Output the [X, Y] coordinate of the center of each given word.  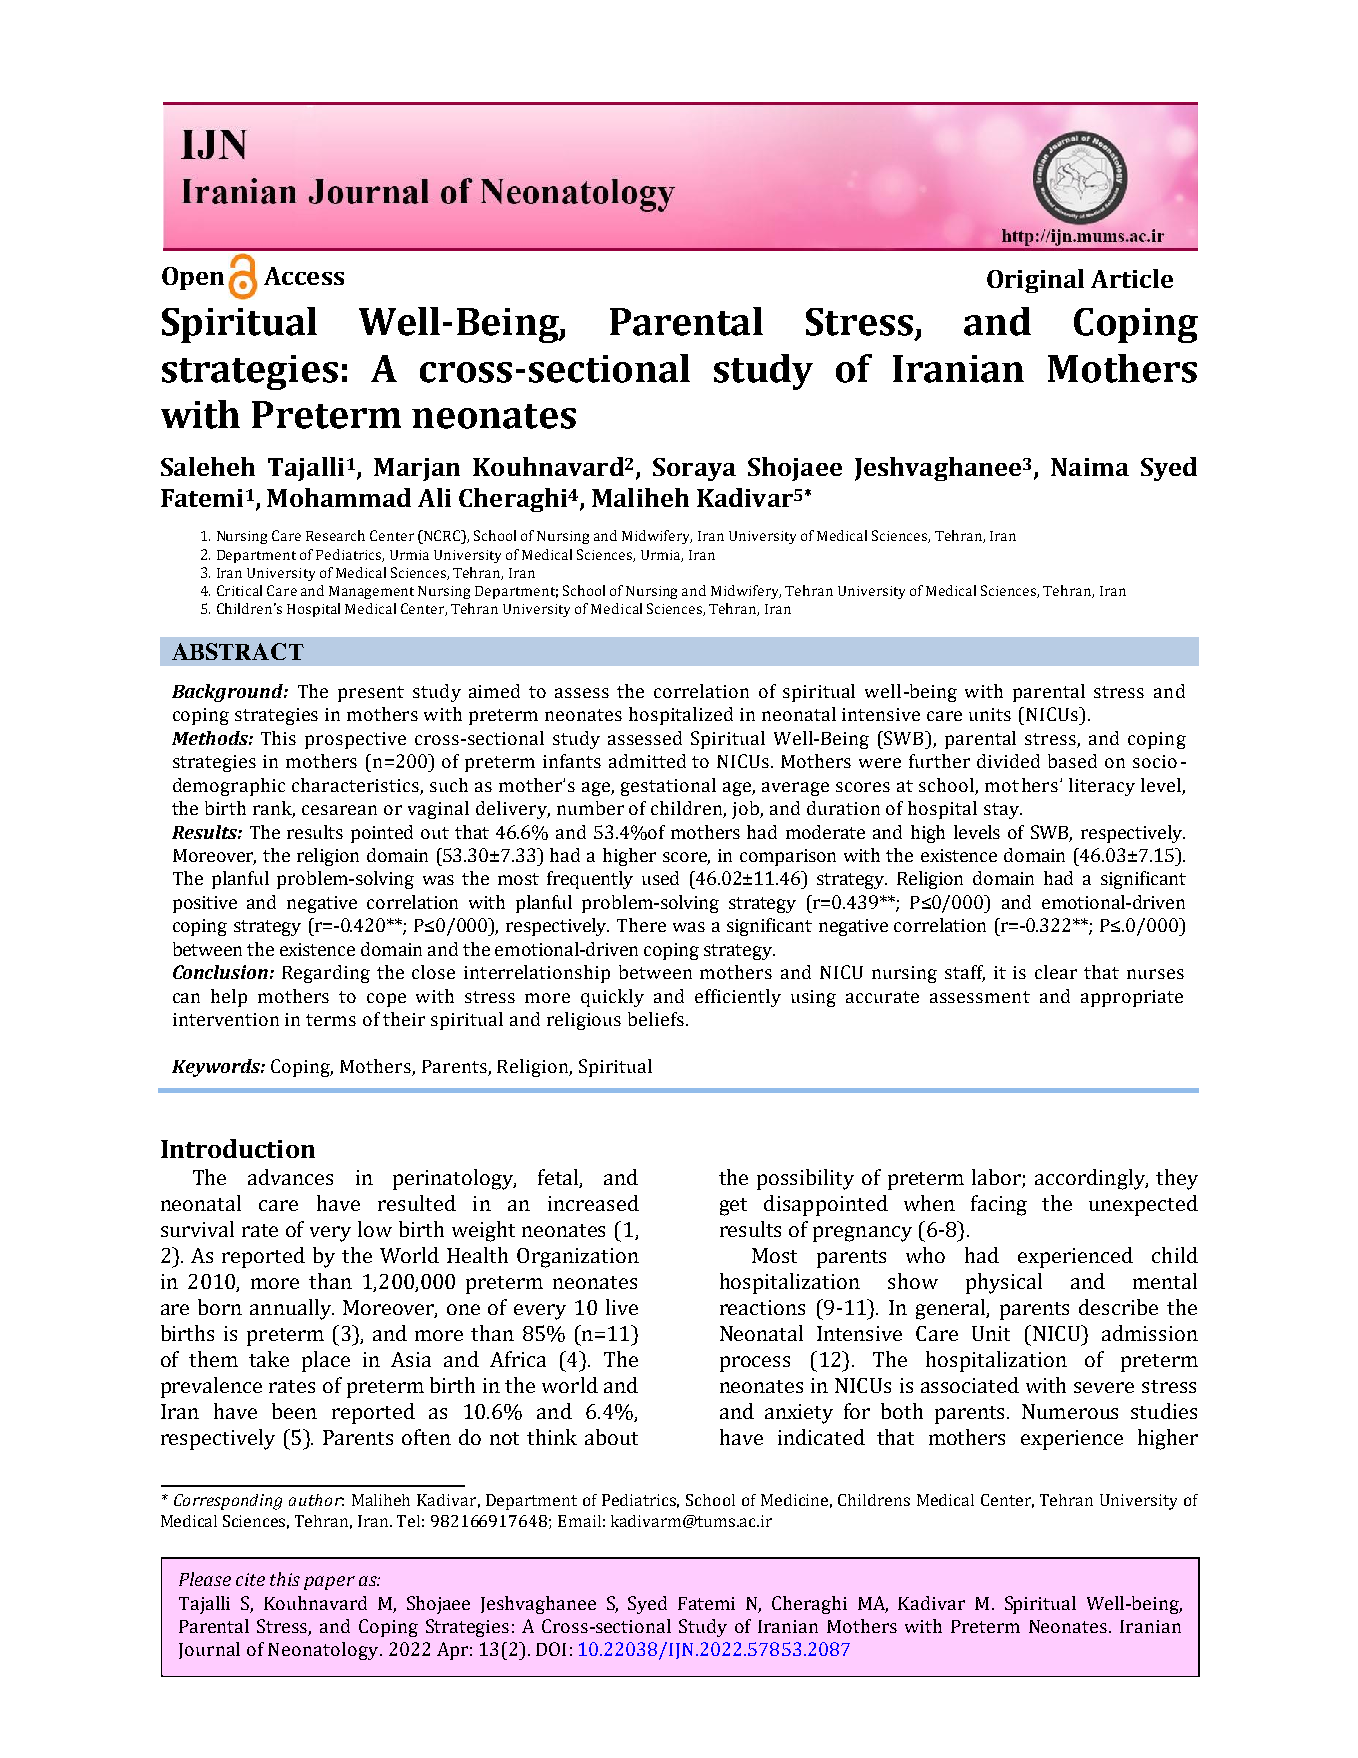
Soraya [694, 469]
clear [1056, 972]
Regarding [326, 974]
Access [304, 276]
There [641, 925]
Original [1035, 281]
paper [329, 1583]
